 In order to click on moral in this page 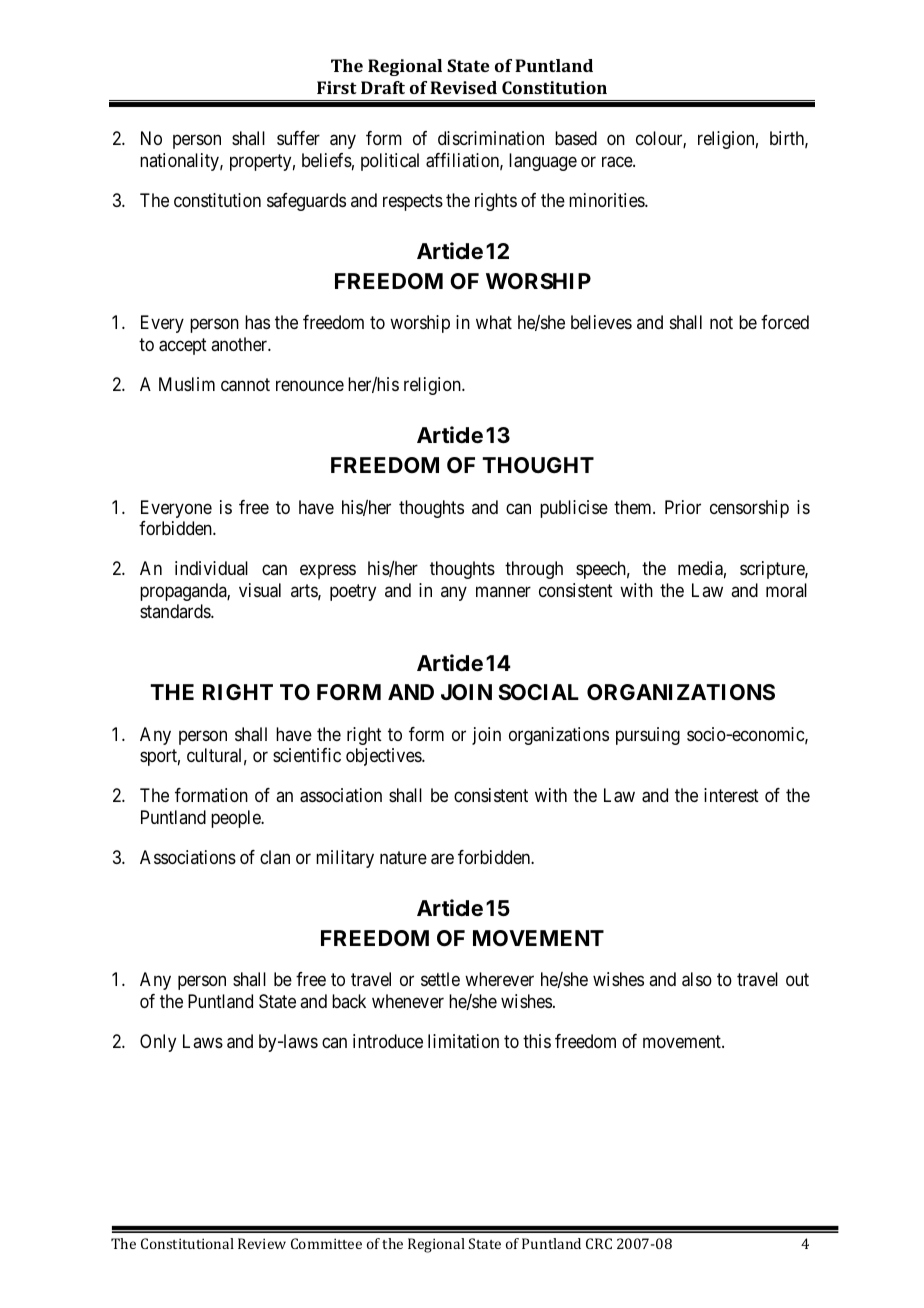, I will do `click(786, 590)`.
